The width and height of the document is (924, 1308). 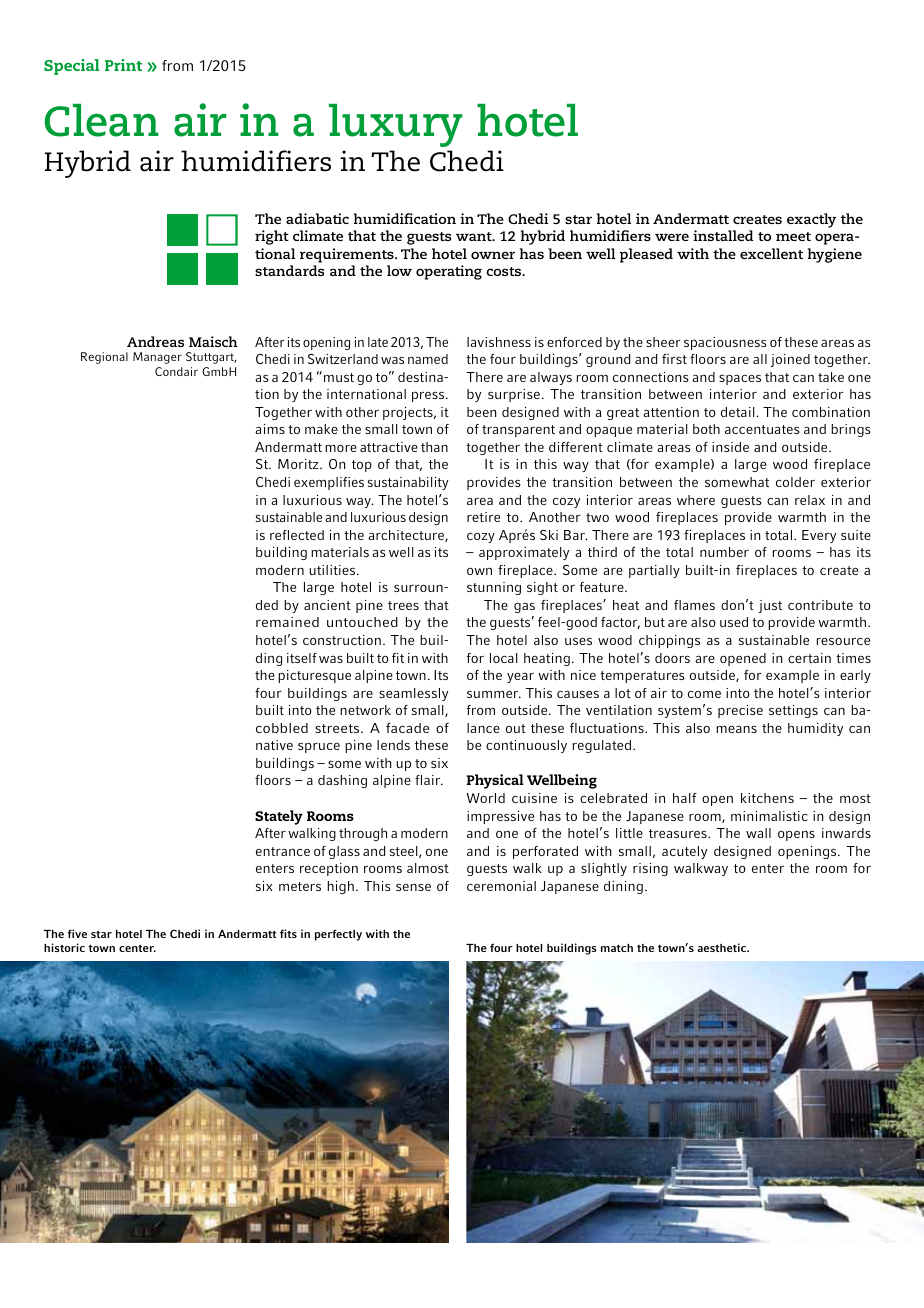 What do you see at coordinates (77, 933) in the document?
I see `five` at bounding box center [77, 933].
